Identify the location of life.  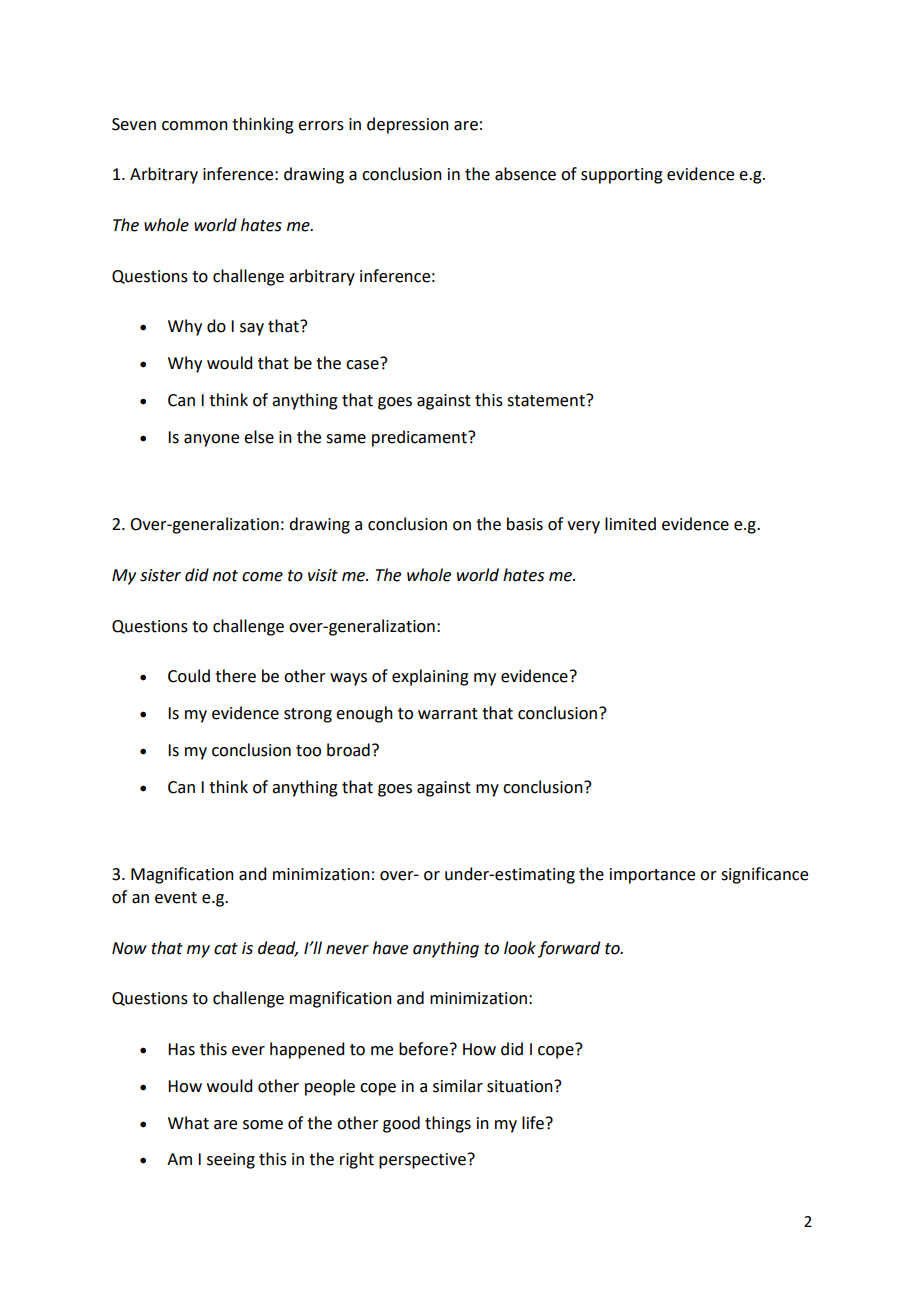
(533, 1123).
